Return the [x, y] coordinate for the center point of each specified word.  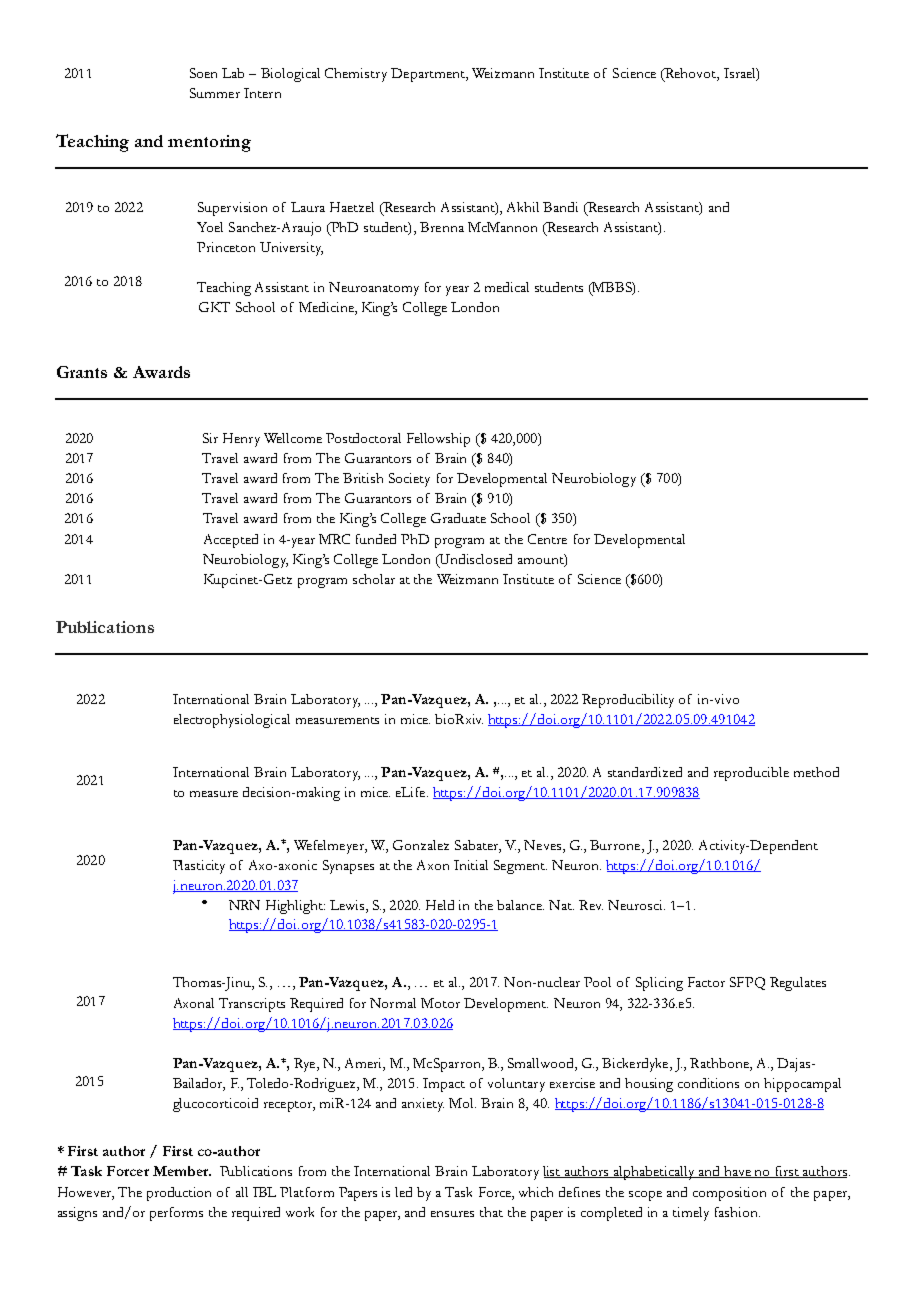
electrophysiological [232, 721]
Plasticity [199, 867]
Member [182, 1171]
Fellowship [438, 440]
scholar [374, 579]
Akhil [523, 207]
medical [507, 287]
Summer [215, 93]
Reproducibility [628, 701]
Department [429, 75]
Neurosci [636, 905]
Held [440, 905]
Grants [82, 372]
